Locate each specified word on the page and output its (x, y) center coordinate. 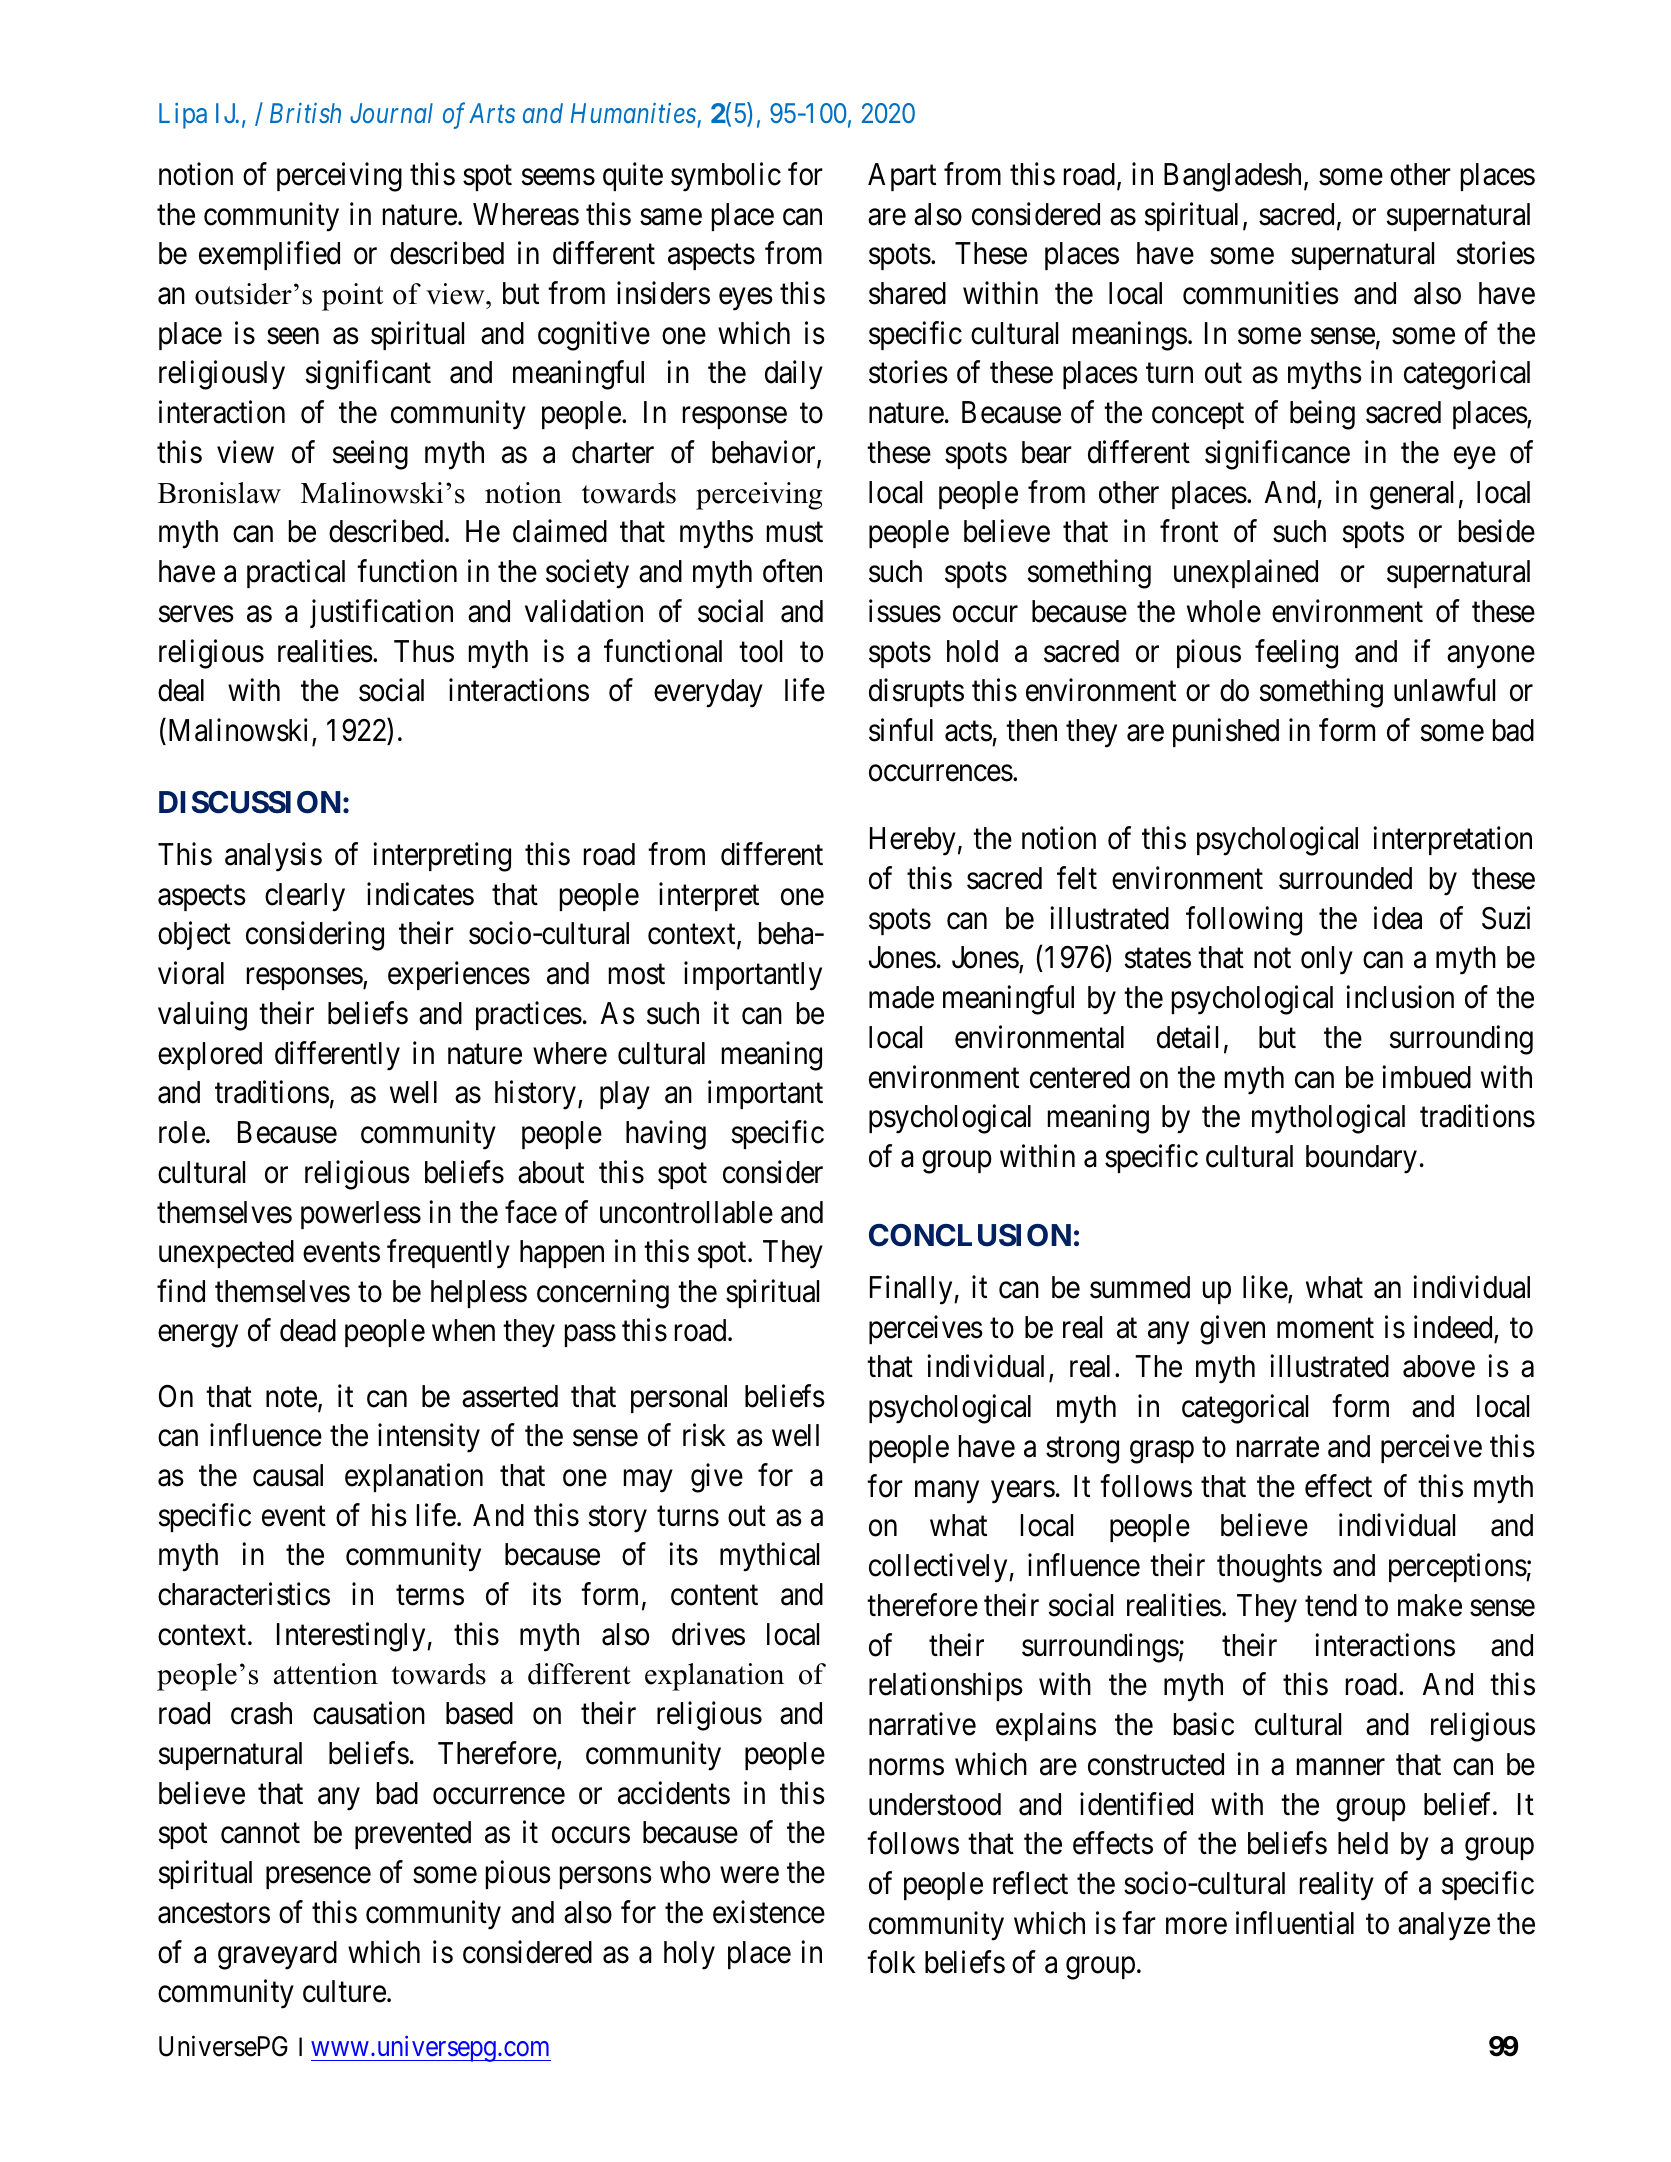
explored (210, 1056)
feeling (1296, 654)
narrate (1278, 1448)
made (901, 997)
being (1322, 415)
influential (1295, 1923)
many (947, 1492)
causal (288, 1475)
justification (381, 613)
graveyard (277, 1955)
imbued (1426, 1077)
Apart (902, 177)
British (305, 113)
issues (905, 611)
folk (891, 1962)
